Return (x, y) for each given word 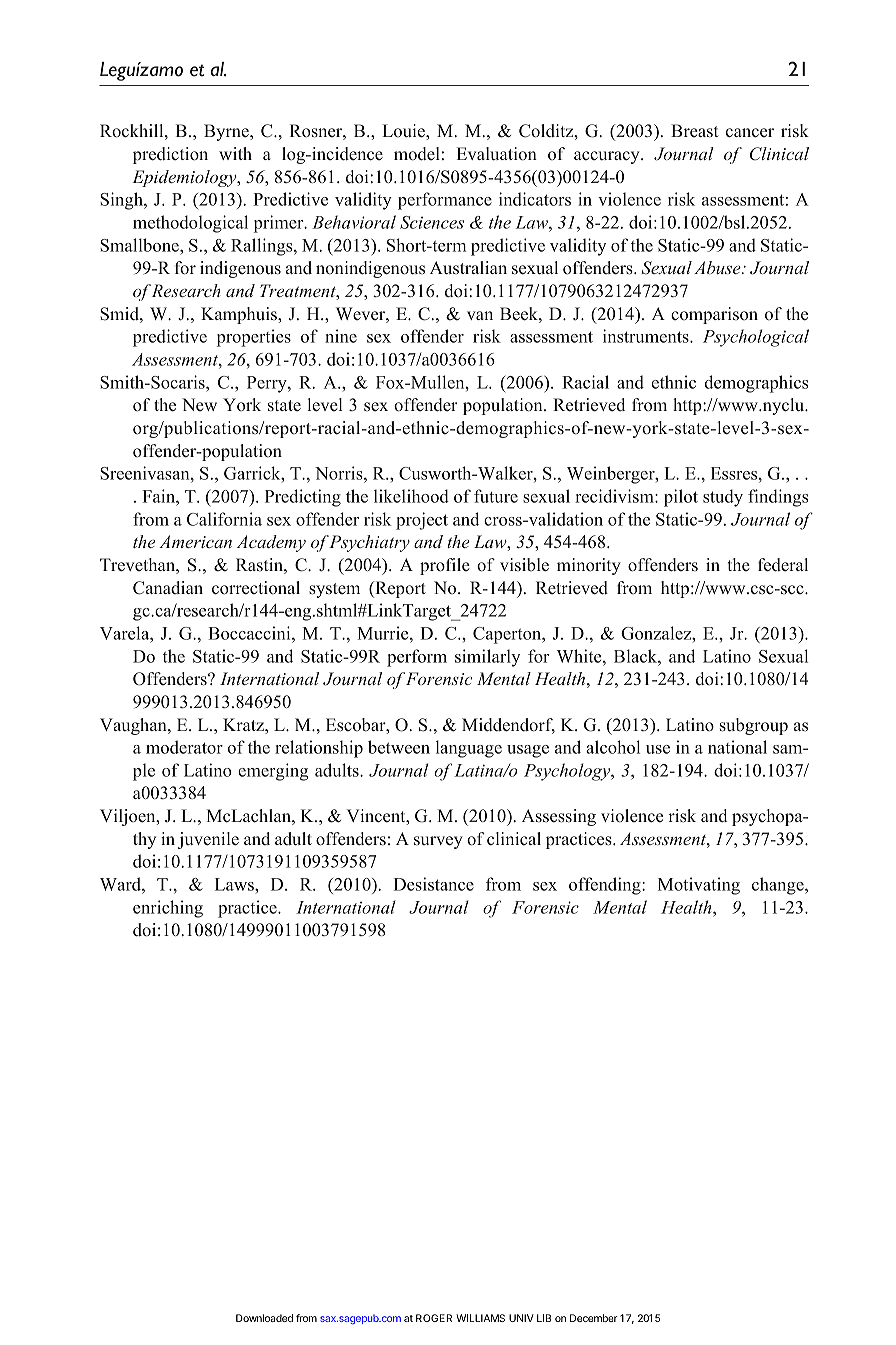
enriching (168, 909)
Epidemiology (185, 178)
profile (445, 566)
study (723, 498)
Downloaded (264, 1318)
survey (438, 842)
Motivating (699, 886)
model (417, 154)
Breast (695, 131)
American (195, 541)
